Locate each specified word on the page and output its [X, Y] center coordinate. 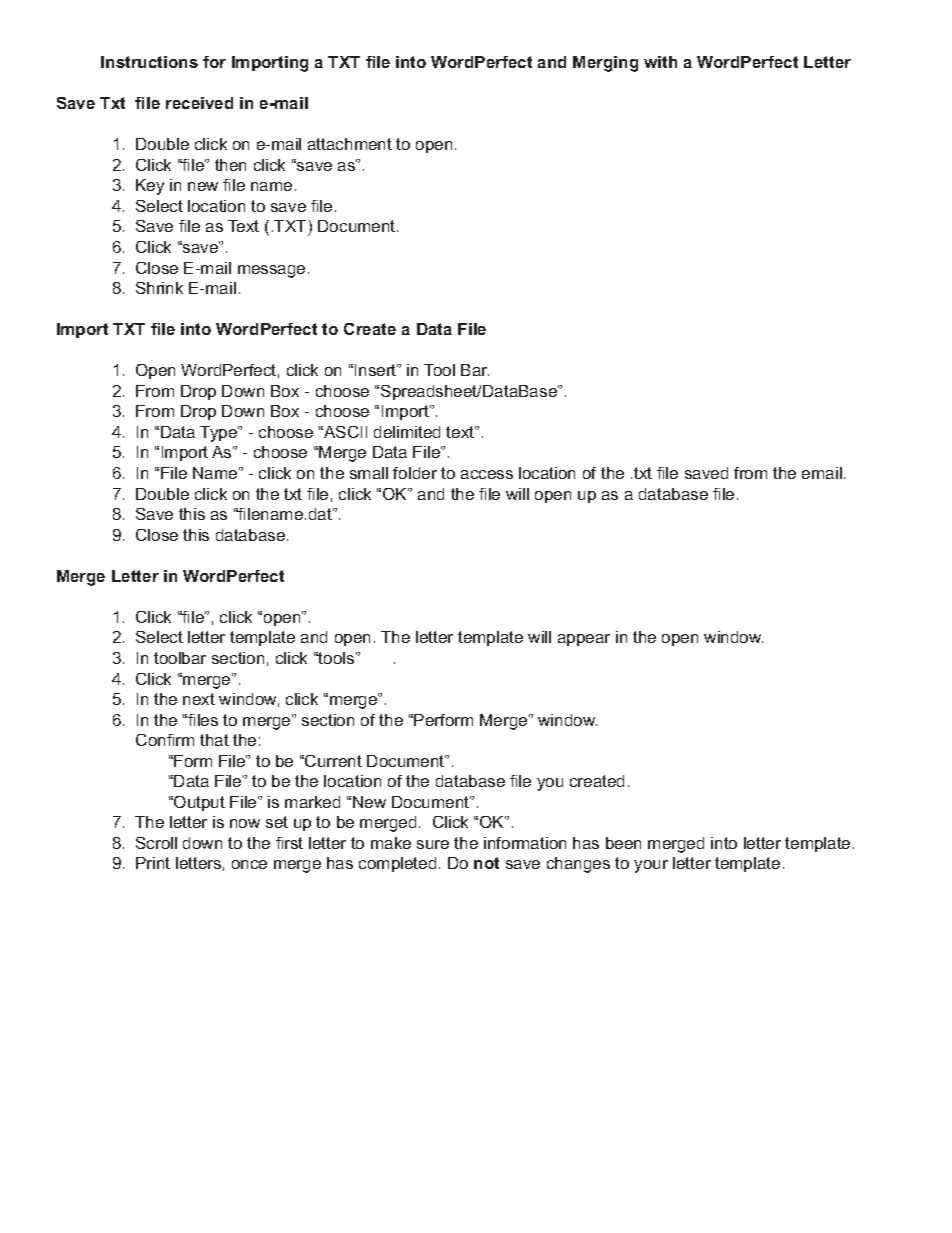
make [391, 843]
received [199, 103]
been [623, 843]
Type [219, 434]
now [245, 823]
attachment [350, 144]
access [487, 474]
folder [415, 473]
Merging [605, 64]
